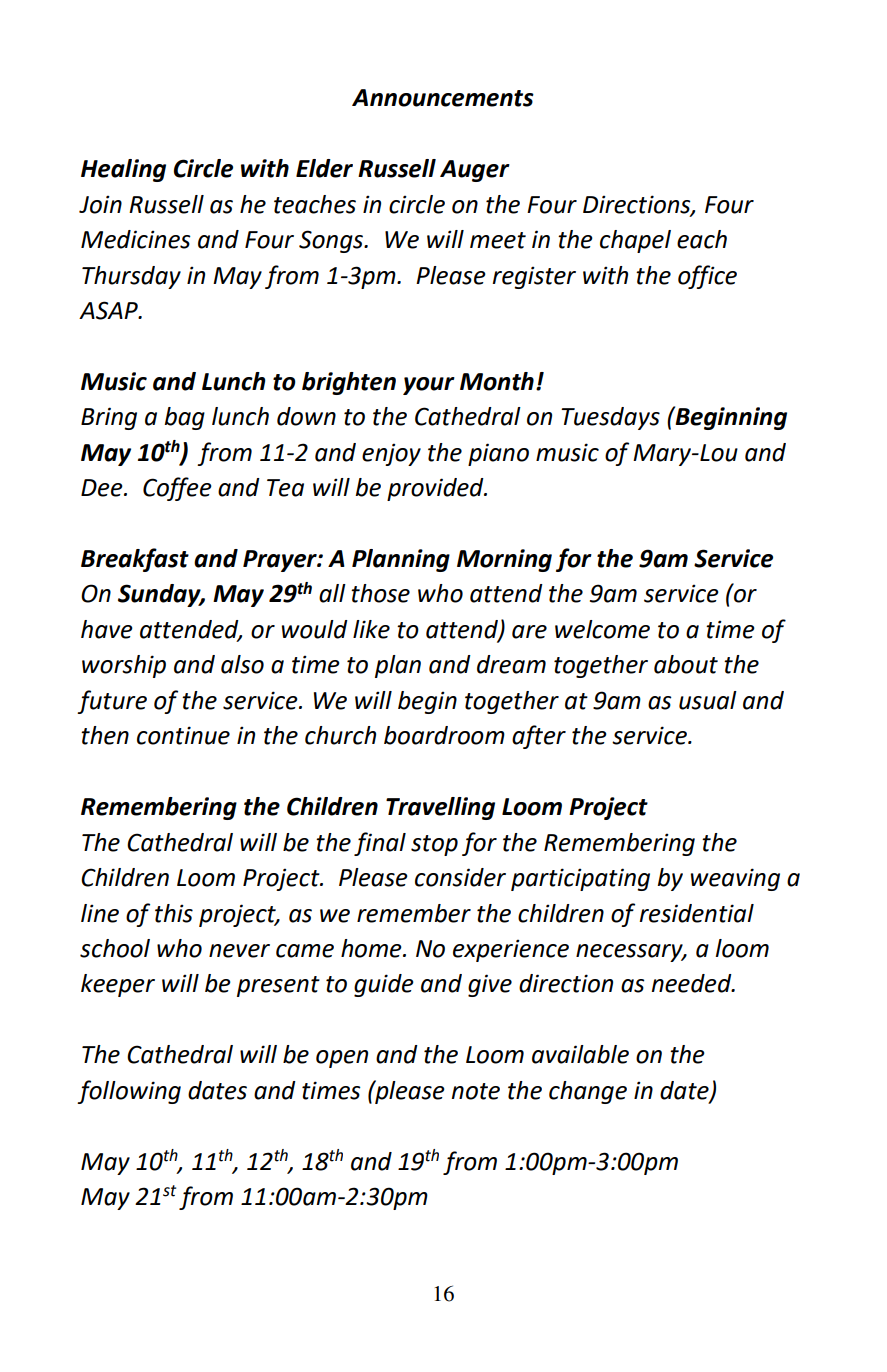 This image has width=887, height=1372. I want to click on this, so click(174, 913).
